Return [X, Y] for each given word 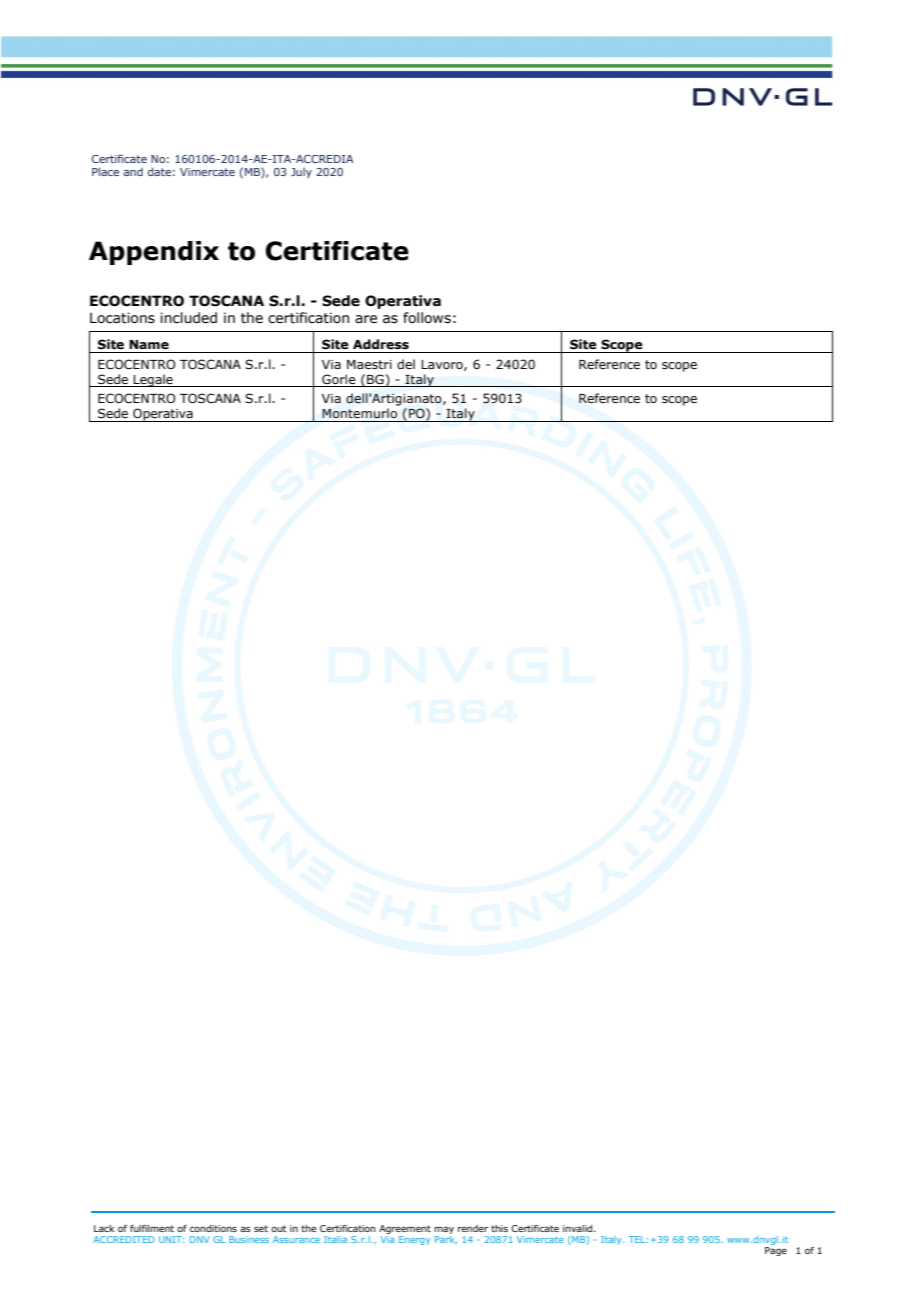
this [499, 1228]
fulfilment [152, 1228]
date [159, 171]
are [366, 319]
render [473, 1228]
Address [381, 344]
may [444, 1230]
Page [776, 1251]
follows [427, 318]
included [188, 318]
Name [149, 345]
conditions [213, 1228]
